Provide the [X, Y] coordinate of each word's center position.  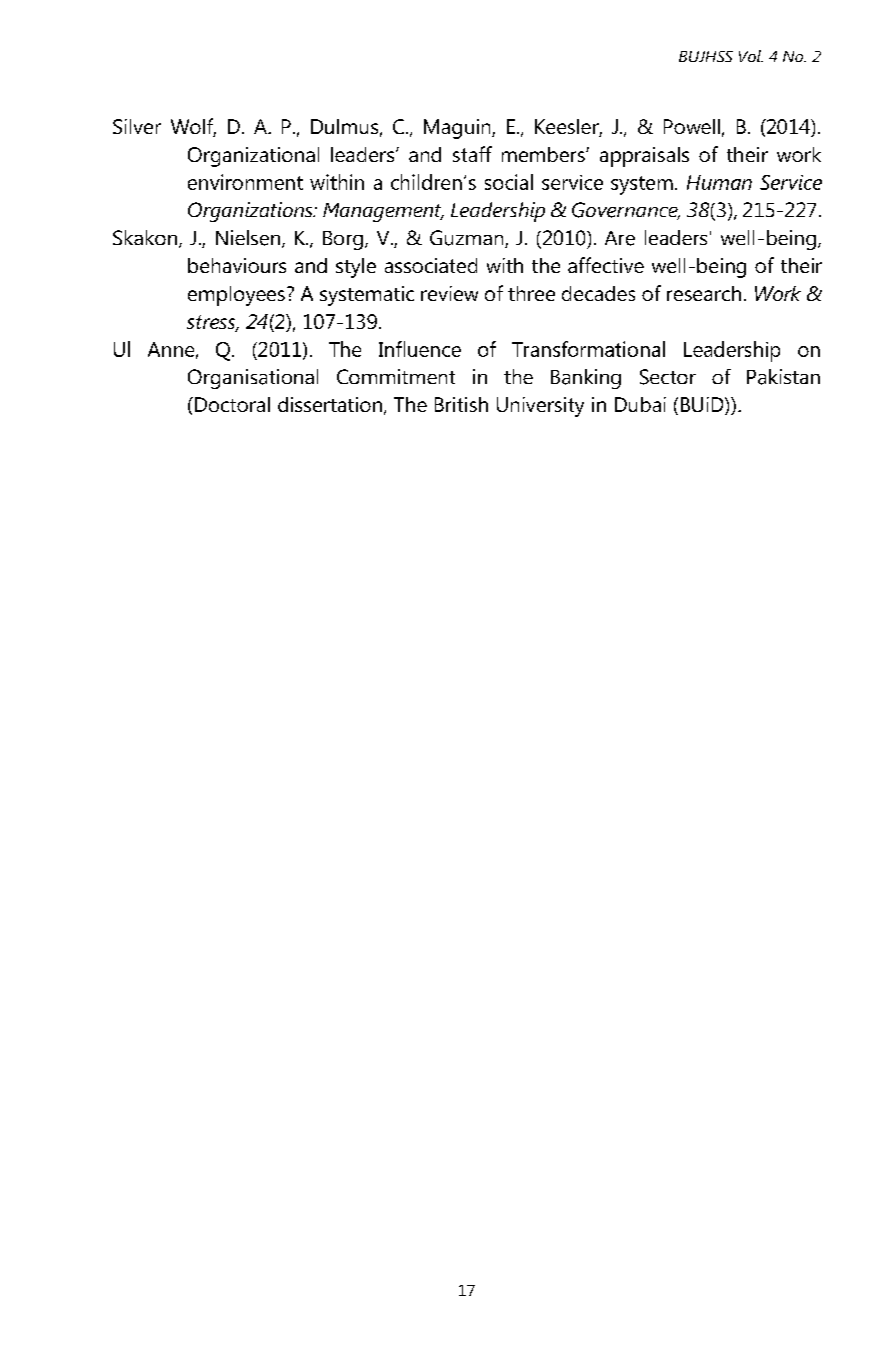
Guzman [468, 239]
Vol [751, 56]
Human [719, 182]
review [449, 293]
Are [620, 238]
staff [472, 154]
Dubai [640, 404]
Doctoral [232, 404]
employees [236, 296]
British [461, 404]
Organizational [253, 157]
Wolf [193, 127]
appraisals [644, 157]
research [704, 293]
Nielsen [249, 239]
